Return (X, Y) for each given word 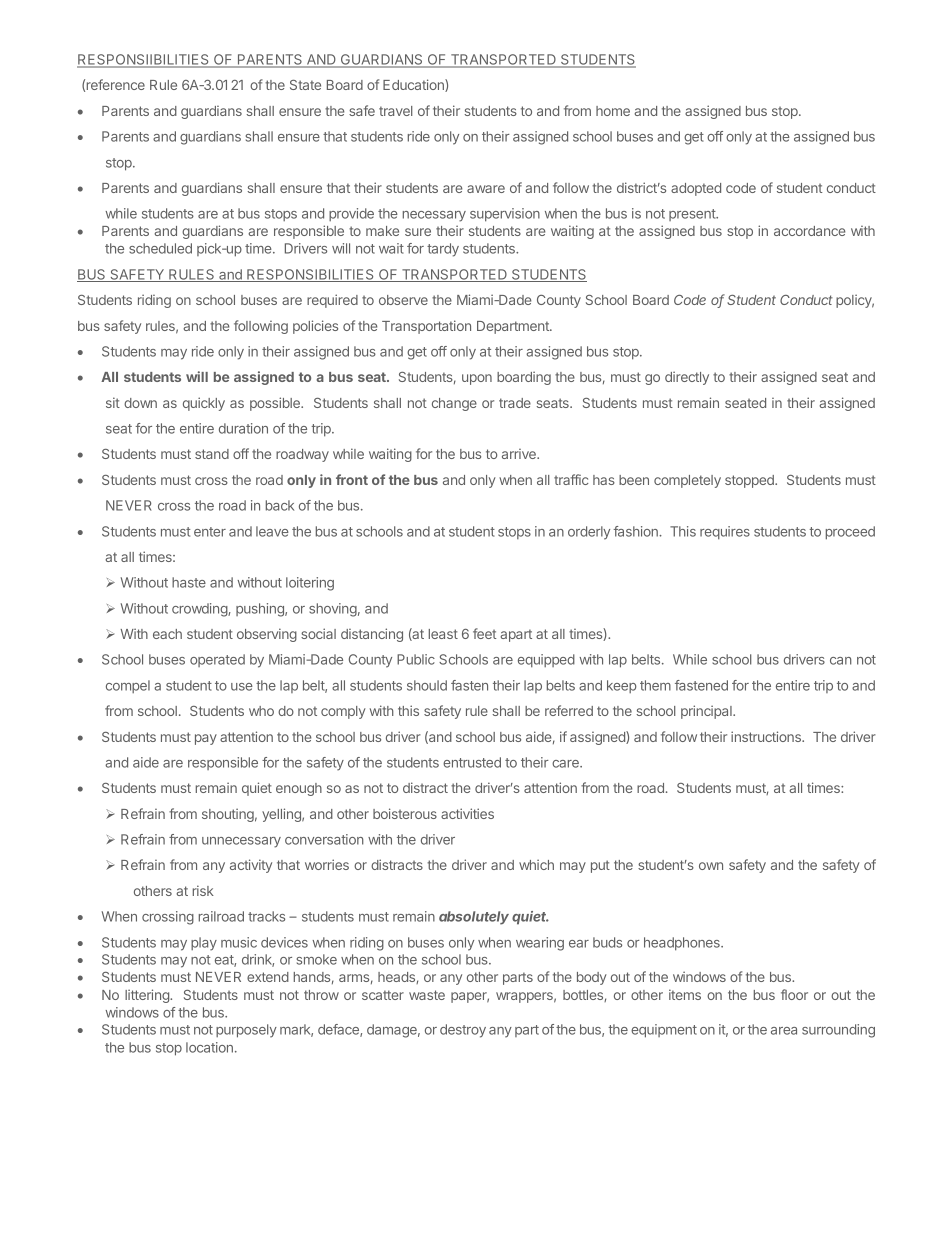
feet (484, 633)
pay (206, 739)
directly (687, 378)
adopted (696, 189)
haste (189, 582)
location (209, 1047)
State (305, 85)
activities (467, 813)
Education (414, 85)
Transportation (426, 327)
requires (725, 533)
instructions (767, 736)
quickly (204, 404)
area (784, 1031)
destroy (463, 1031)
